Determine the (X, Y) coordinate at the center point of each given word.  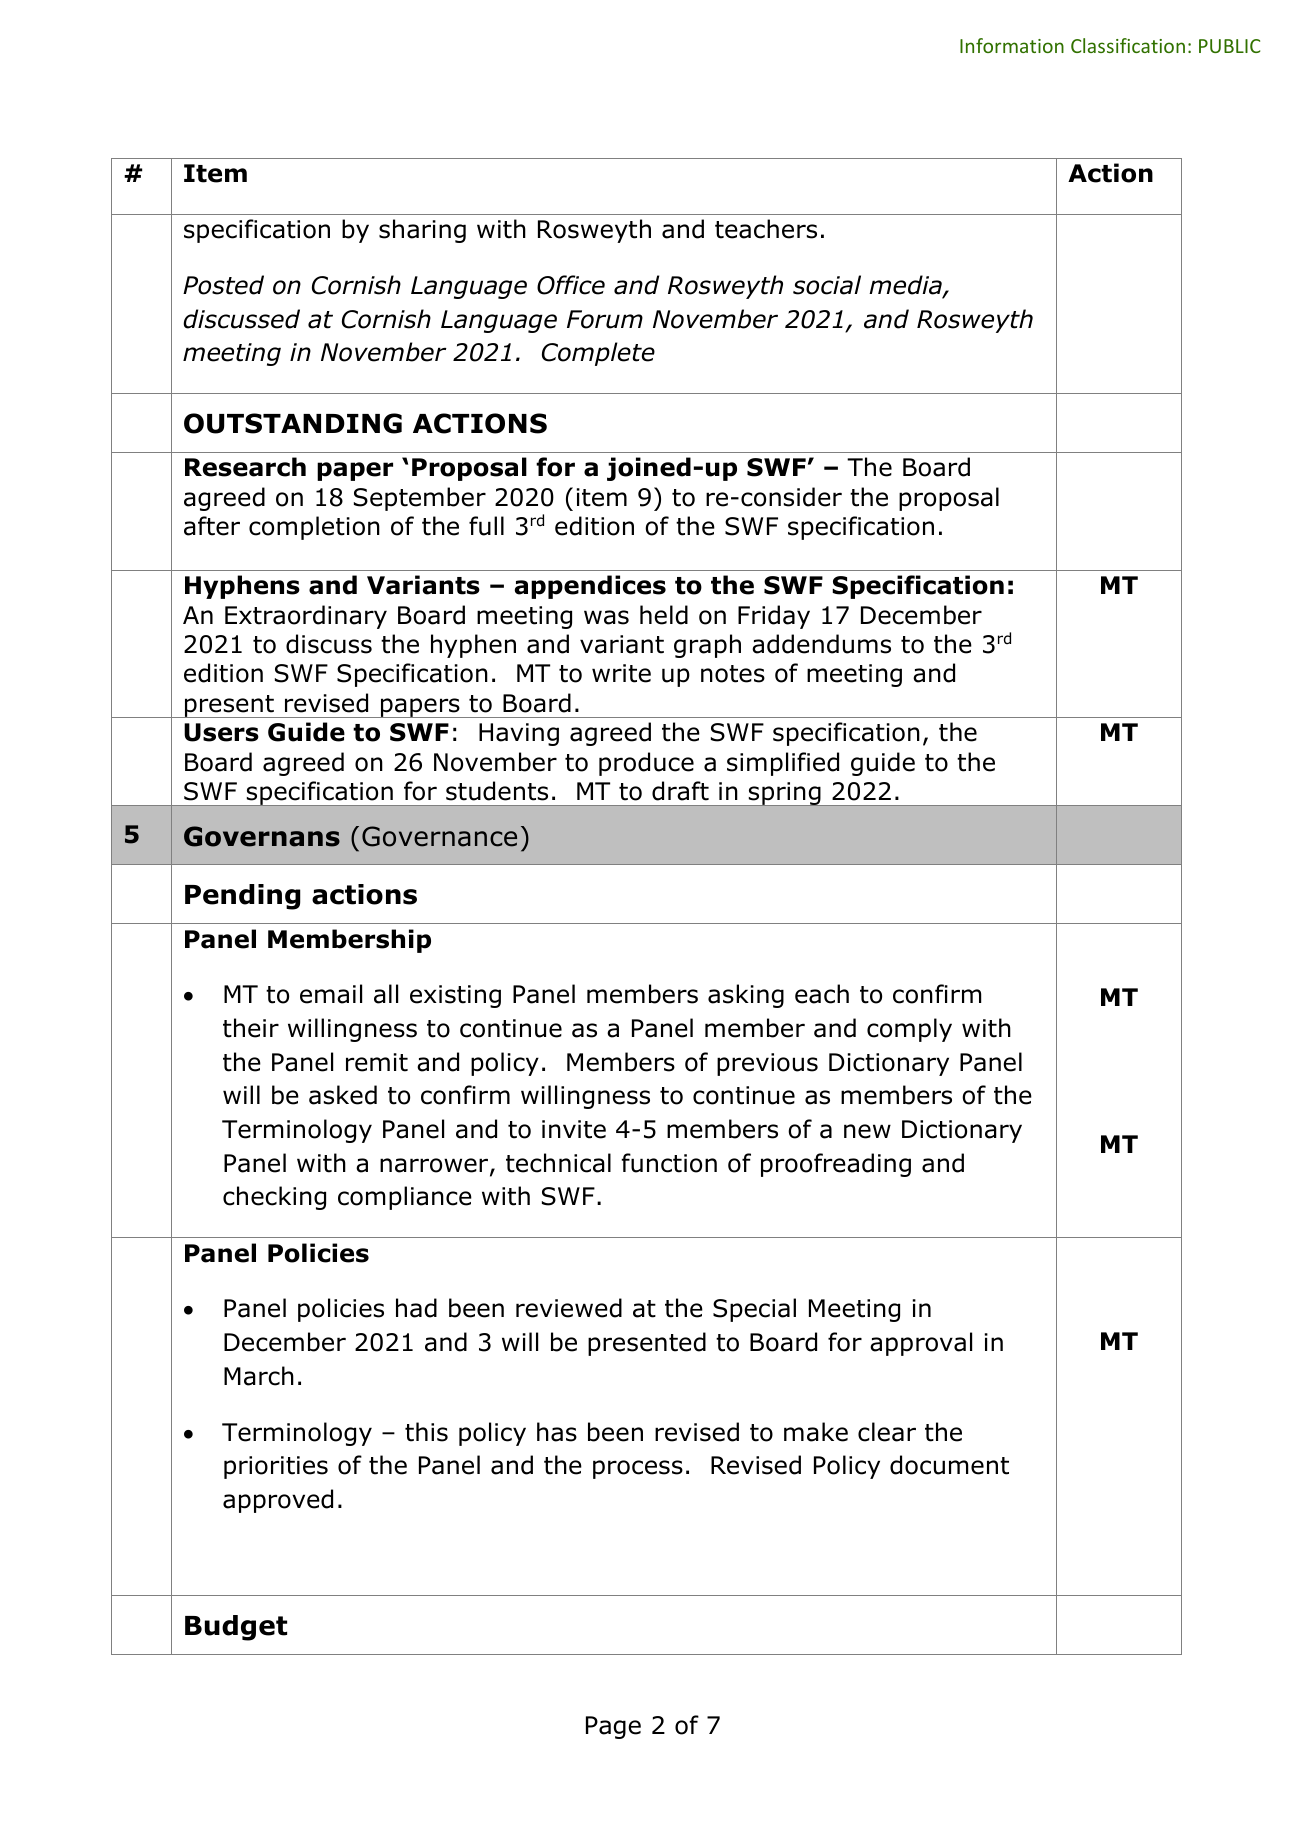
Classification (1128, 45)
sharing (422, 231)
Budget (236, 1628)
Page (613, 1727)
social (827, 285)
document (949, 1465)
